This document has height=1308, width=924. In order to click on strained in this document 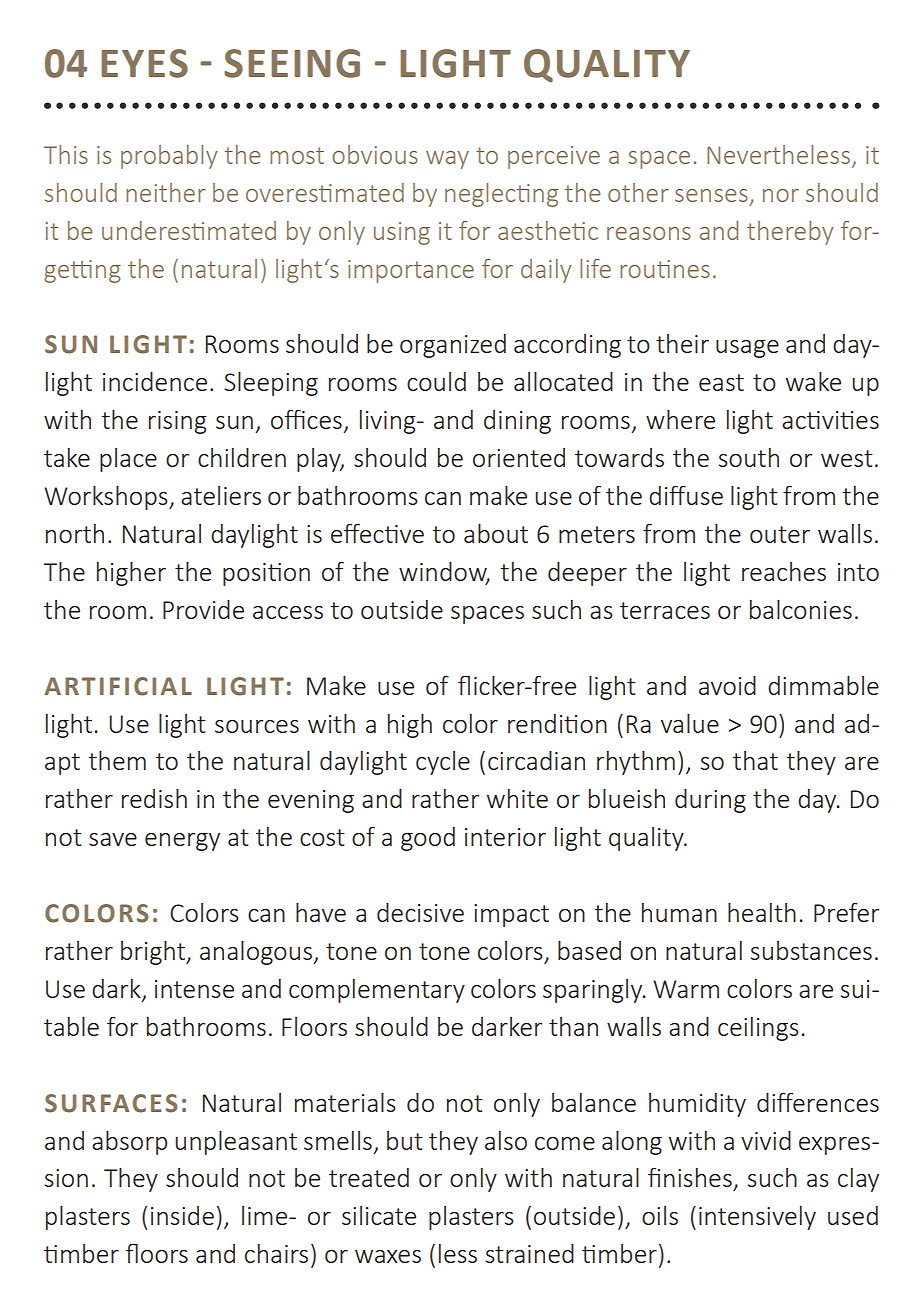, I will do `click(530, 1253)`.
